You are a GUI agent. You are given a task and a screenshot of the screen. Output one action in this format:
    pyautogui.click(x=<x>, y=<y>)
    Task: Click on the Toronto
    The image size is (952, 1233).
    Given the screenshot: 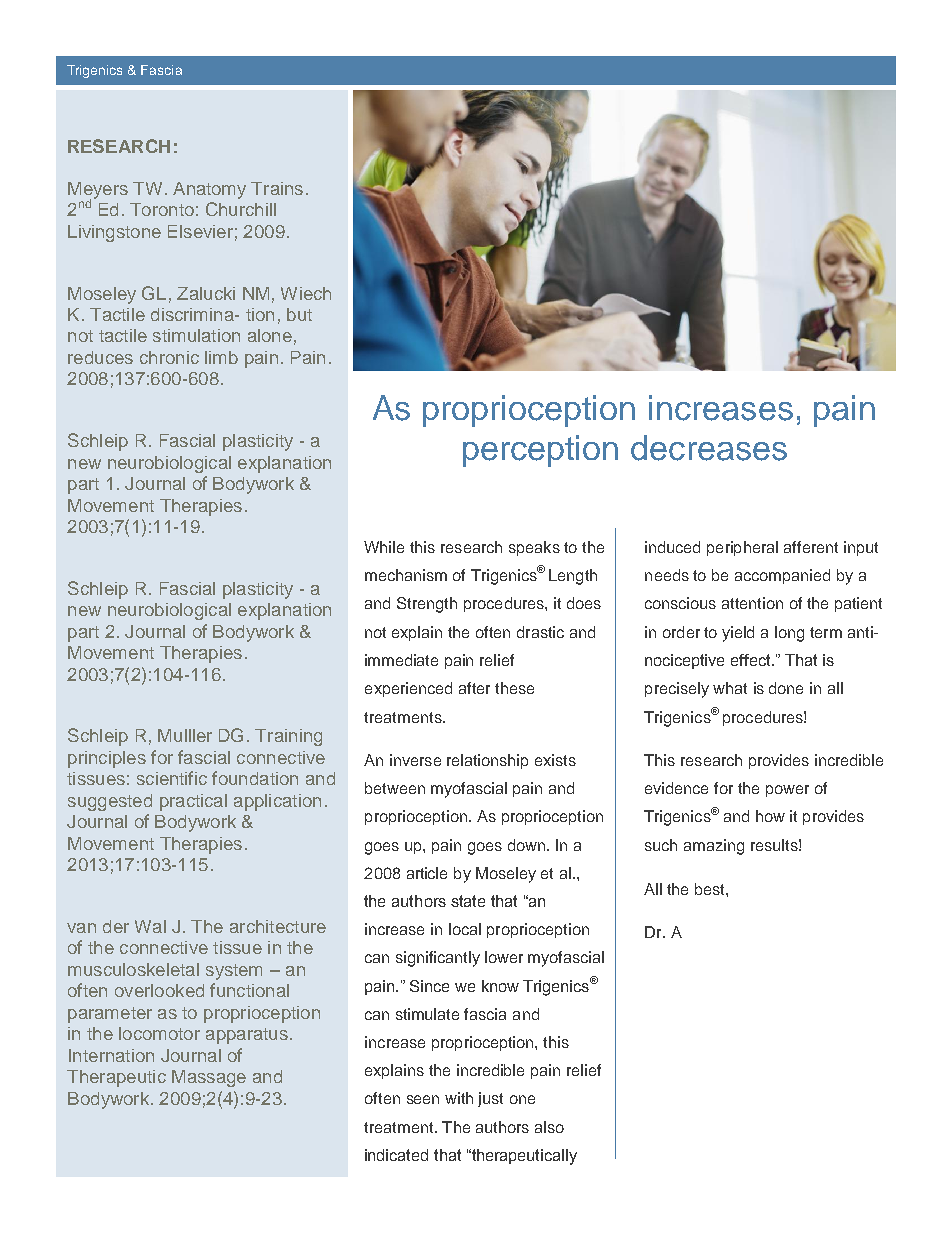 What is the action you would take?
    pyautogui.click(x=162, y=209)
